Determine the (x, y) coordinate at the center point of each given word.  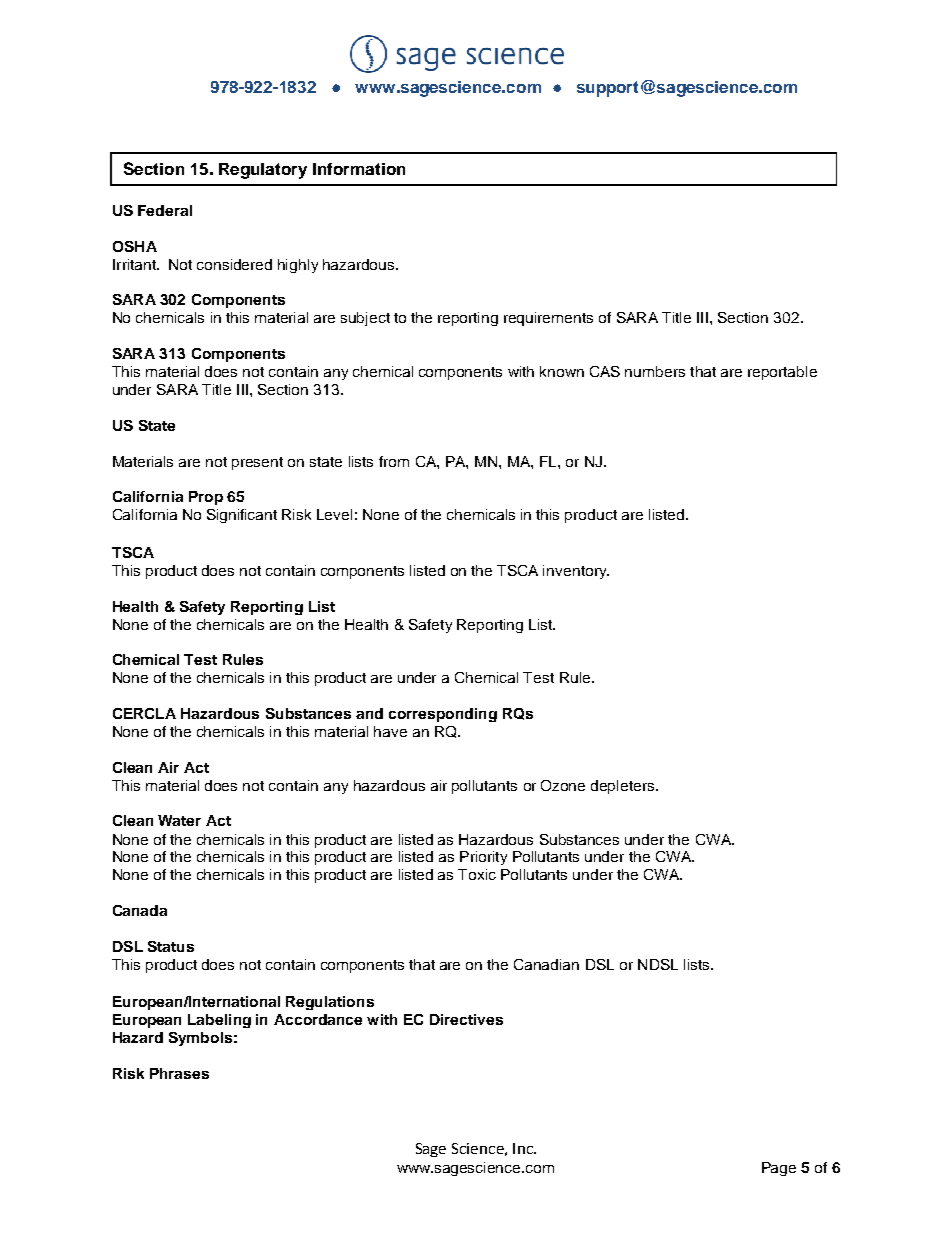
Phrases (179, 1073)
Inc (524, 1148)
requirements (548, 319)
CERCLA (144, 713)
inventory (576, 572)
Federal (165, 210)
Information (359, 169)
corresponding (443, 715)
